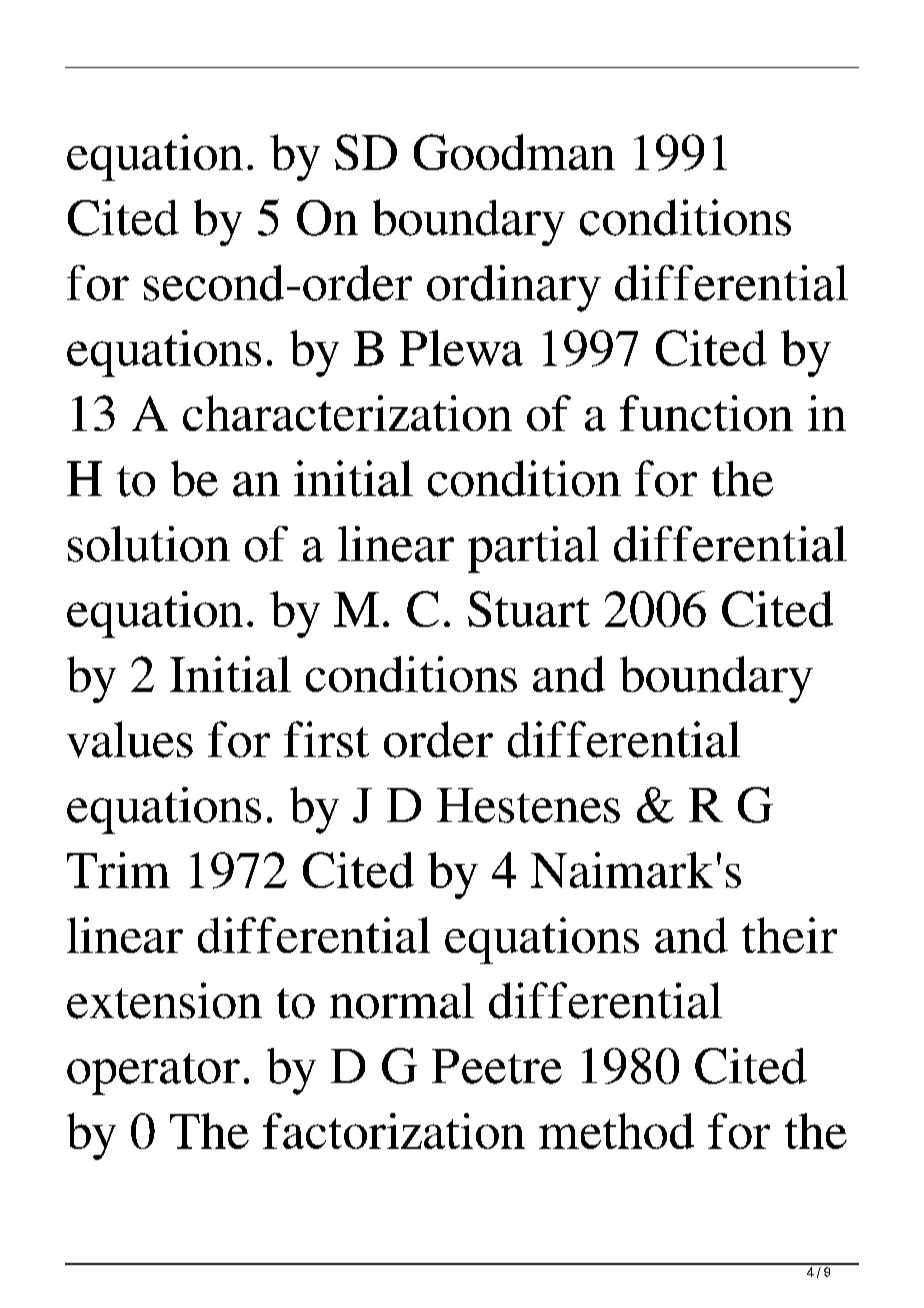  I want to click on their, so click(789, 935).
